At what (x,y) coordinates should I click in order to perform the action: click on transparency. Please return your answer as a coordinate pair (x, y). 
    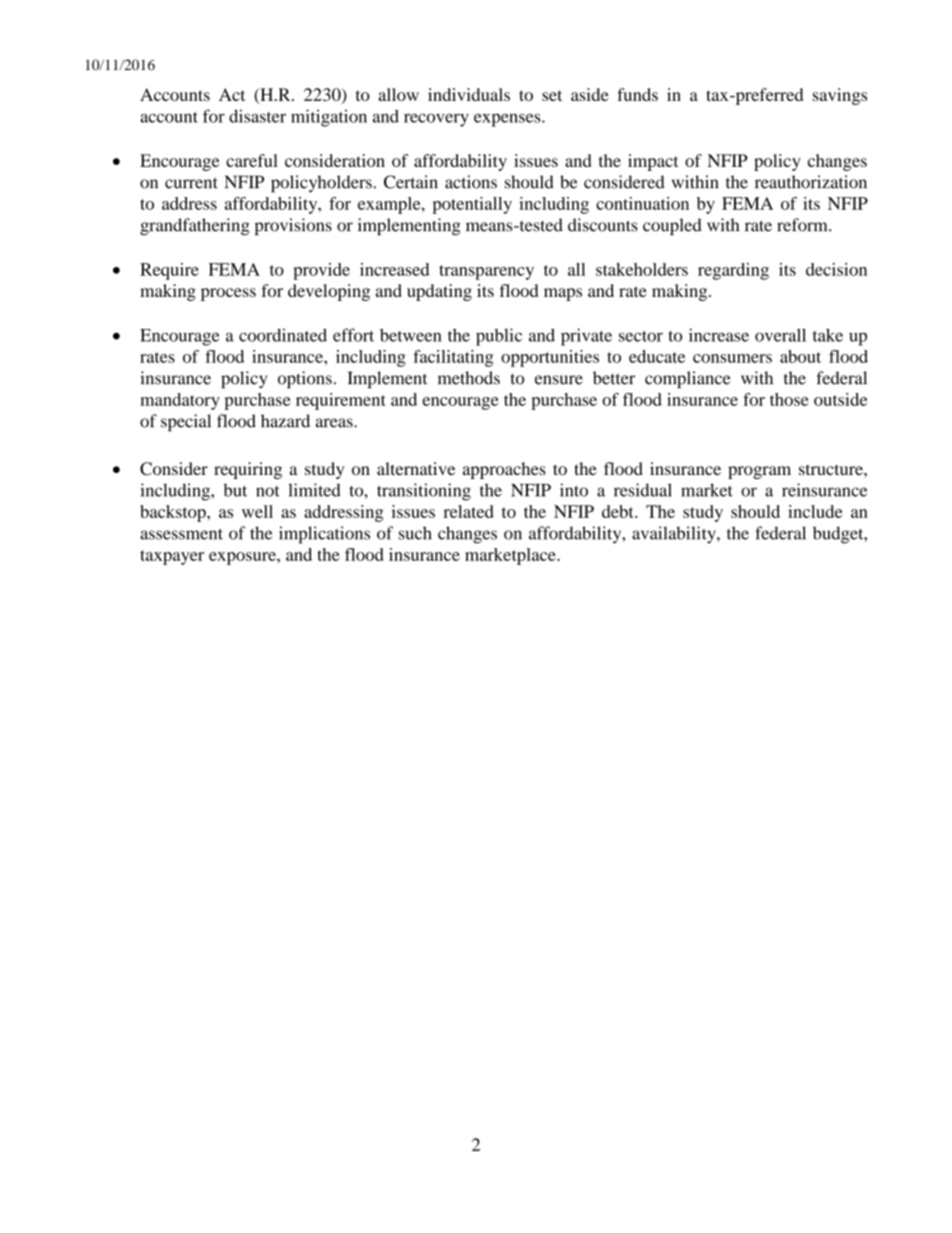
    Looking at the image, I should click on (486, 272).
